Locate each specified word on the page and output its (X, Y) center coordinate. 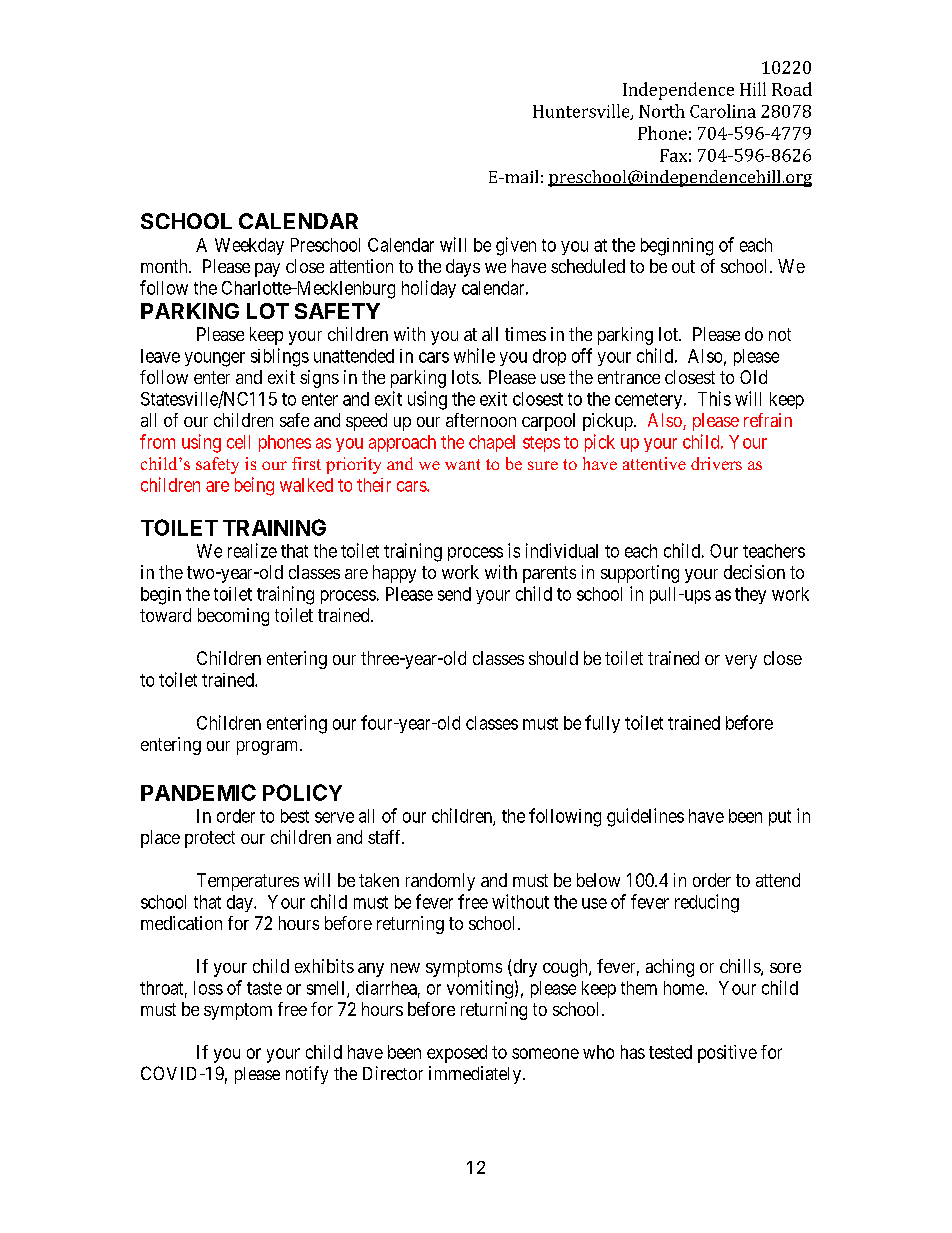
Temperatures (248, 882)
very (741, 662)
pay (267, 270)
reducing (707, 903)
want (462, 464)
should (553, 658)
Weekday (249, 246)
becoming (233, 617)
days (463, 268)
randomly (440, 882)
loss (208, 988)
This (714, 398)
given (516, 246)
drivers (716, 463)
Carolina (723, 111)
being (254, 486)
